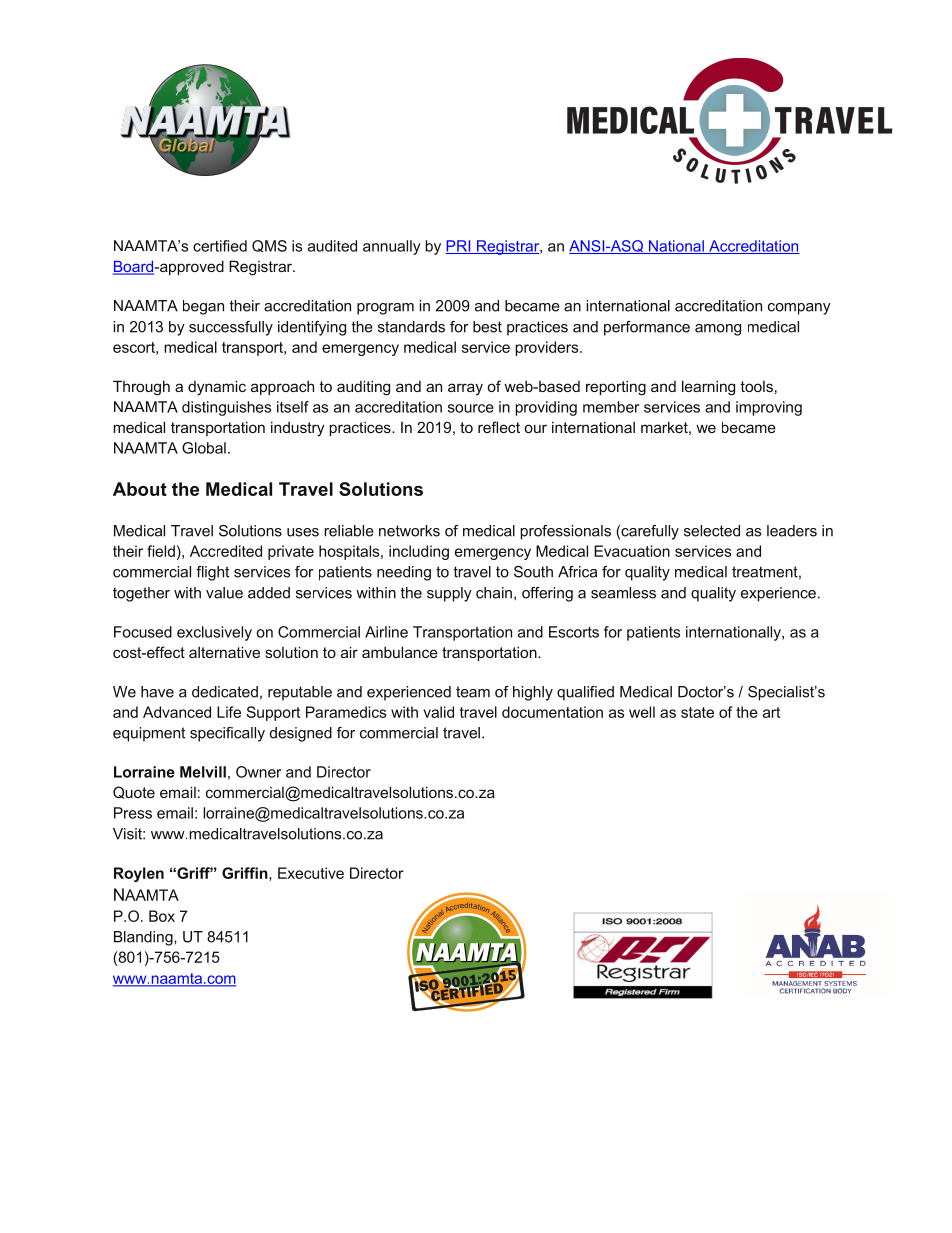 The height and width of the page is (1233, 952). I want to click on selected, so click(712, 531).
